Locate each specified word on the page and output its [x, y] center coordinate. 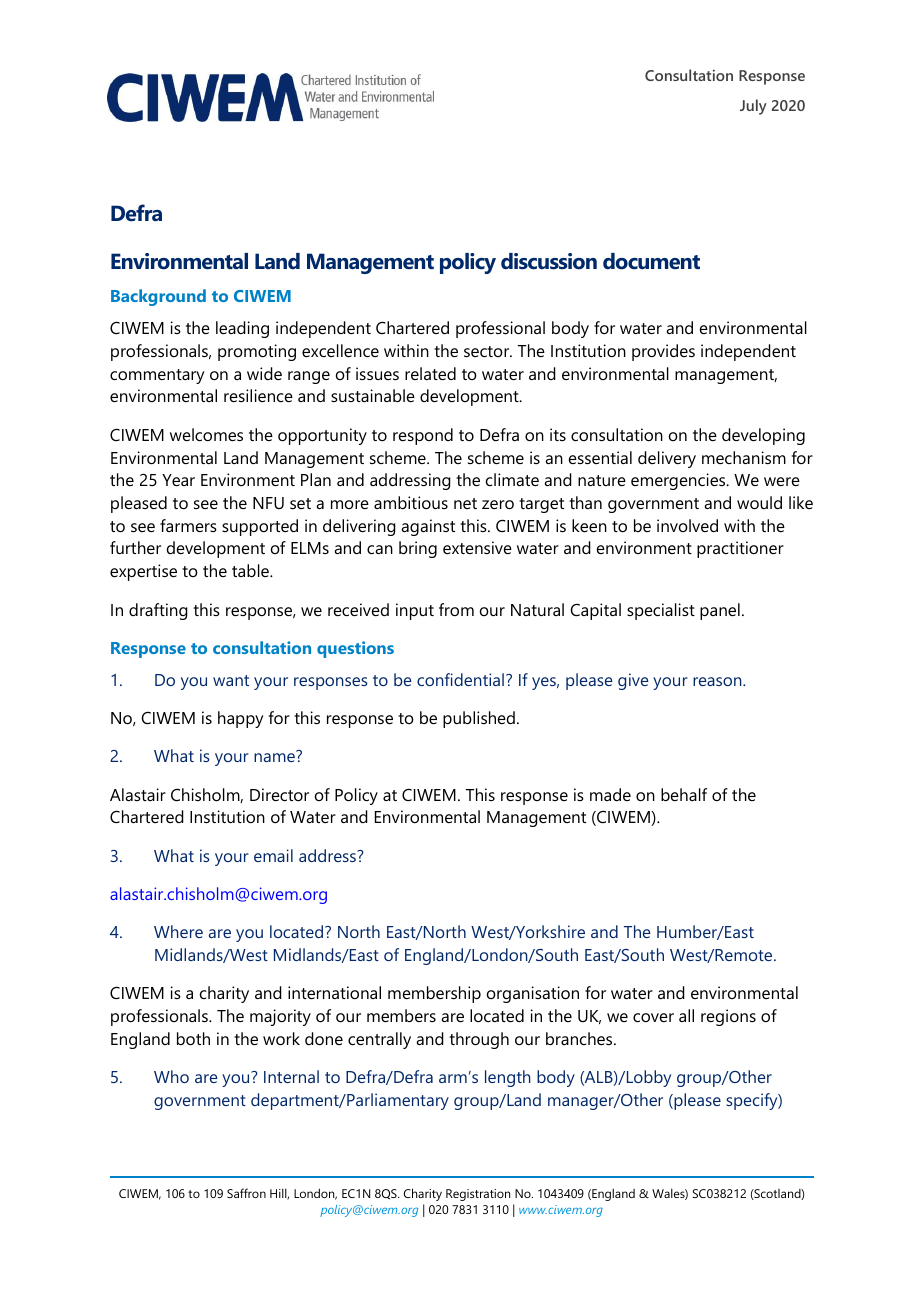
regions [728, 1017]
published [479, 719]
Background [158, 297]
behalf [684, 794]
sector [488, 351]
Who [171, 1076]
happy [241, 719]
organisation [533, 994]
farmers [188, 525]
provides [663, 352]
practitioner [740, 549]
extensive [477, 547]
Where [178, 931]
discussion [549, 261]
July [753, 107]
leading [242, 329]
